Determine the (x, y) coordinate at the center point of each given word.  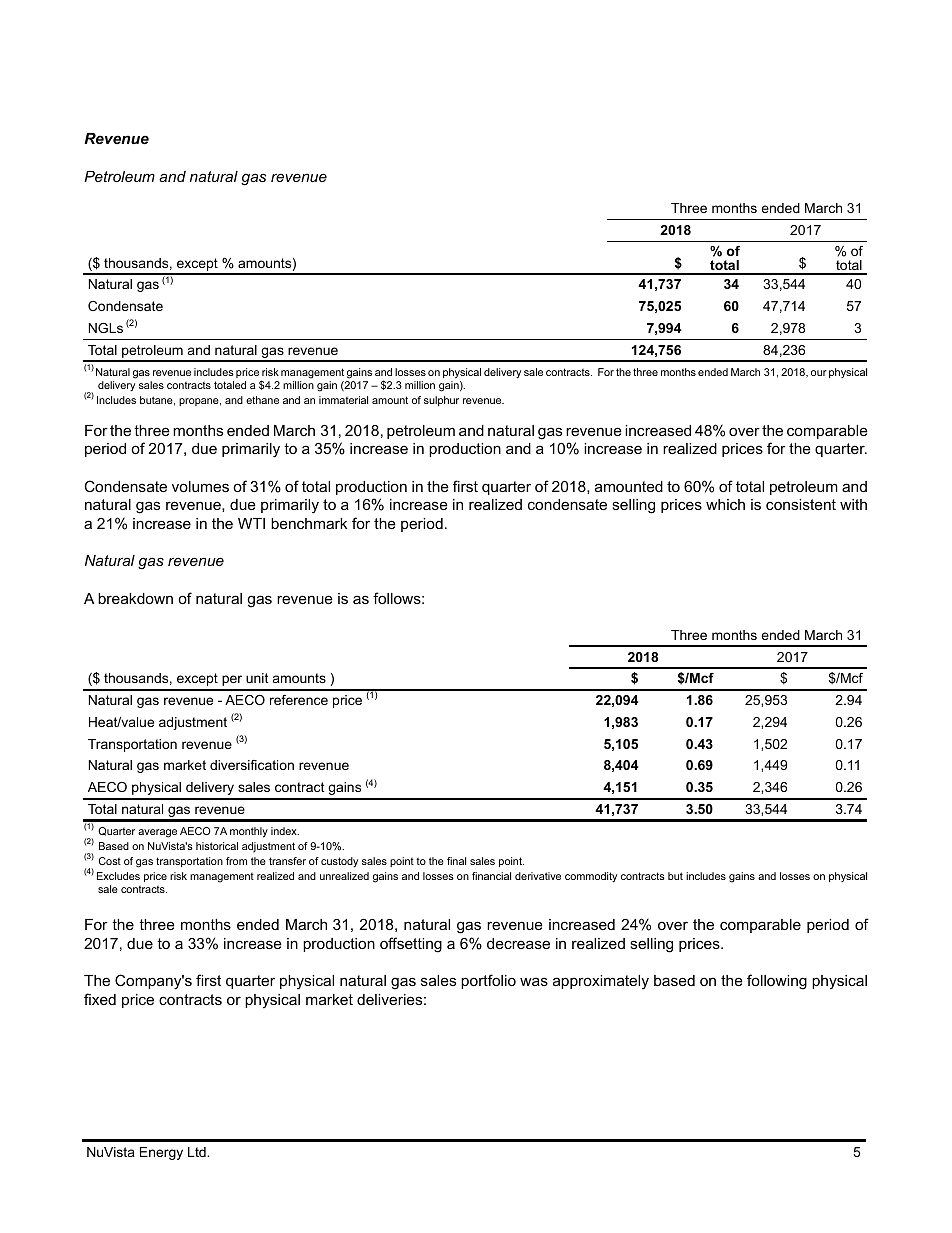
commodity (591, 877)
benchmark (309, 523)
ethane (262, 400)
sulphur (441, 401)
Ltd (198, 1152)
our (819, 373)
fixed (100, 999)
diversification (252, 765)
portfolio (488, 981)
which (725, 504)
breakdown (135, 598)
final (456, 861)
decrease (518, 943)
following (777, 982)
